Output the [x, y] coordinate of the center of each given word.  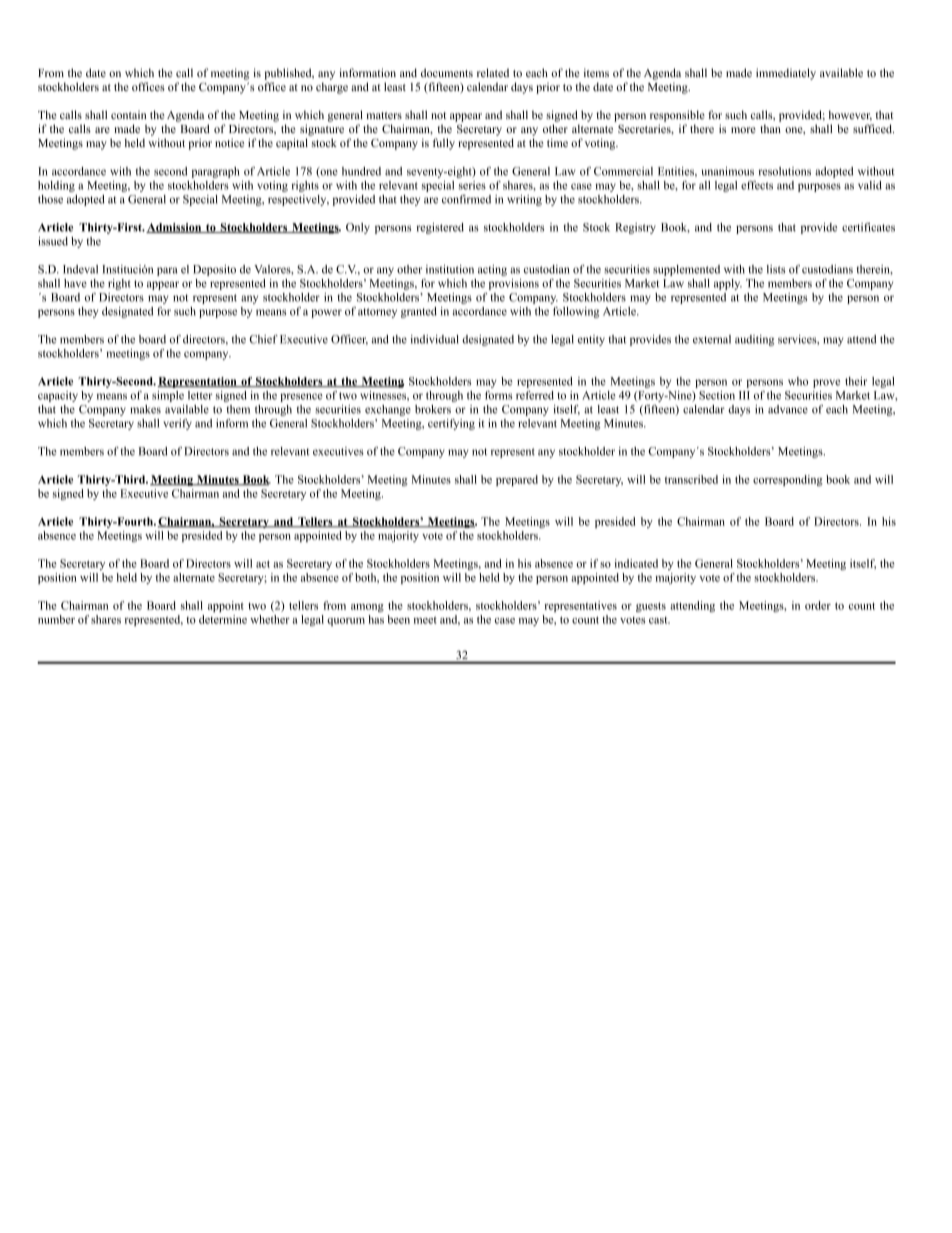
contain [128, 115]
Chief [263, 339]
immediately [786, 74]
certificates [868, 227]
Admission [175, 228]
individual [435, 339]
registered [440, 228]
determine [223, 619]
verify [177, 424]
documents [447, 72]
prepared [517, 480]
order [818, 605]
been [398, 619]
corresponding [787, 480]
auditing [754, 340]
